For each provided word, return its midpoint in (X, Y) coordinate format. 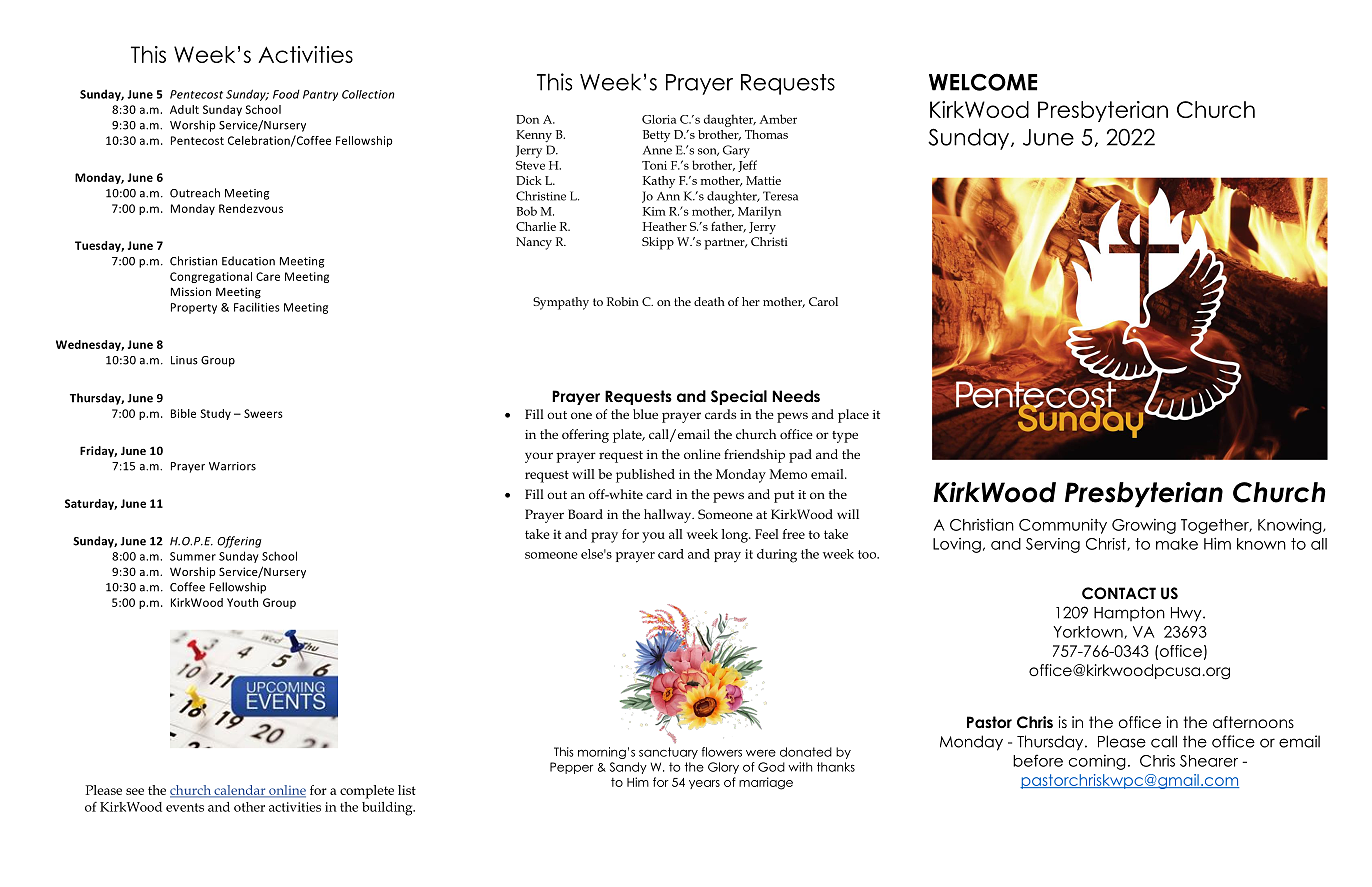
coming (1097, 762)
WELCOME (983, 82)
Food (286, 94)
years (704, 784)
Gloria (659, 119)
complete (367, 792)
